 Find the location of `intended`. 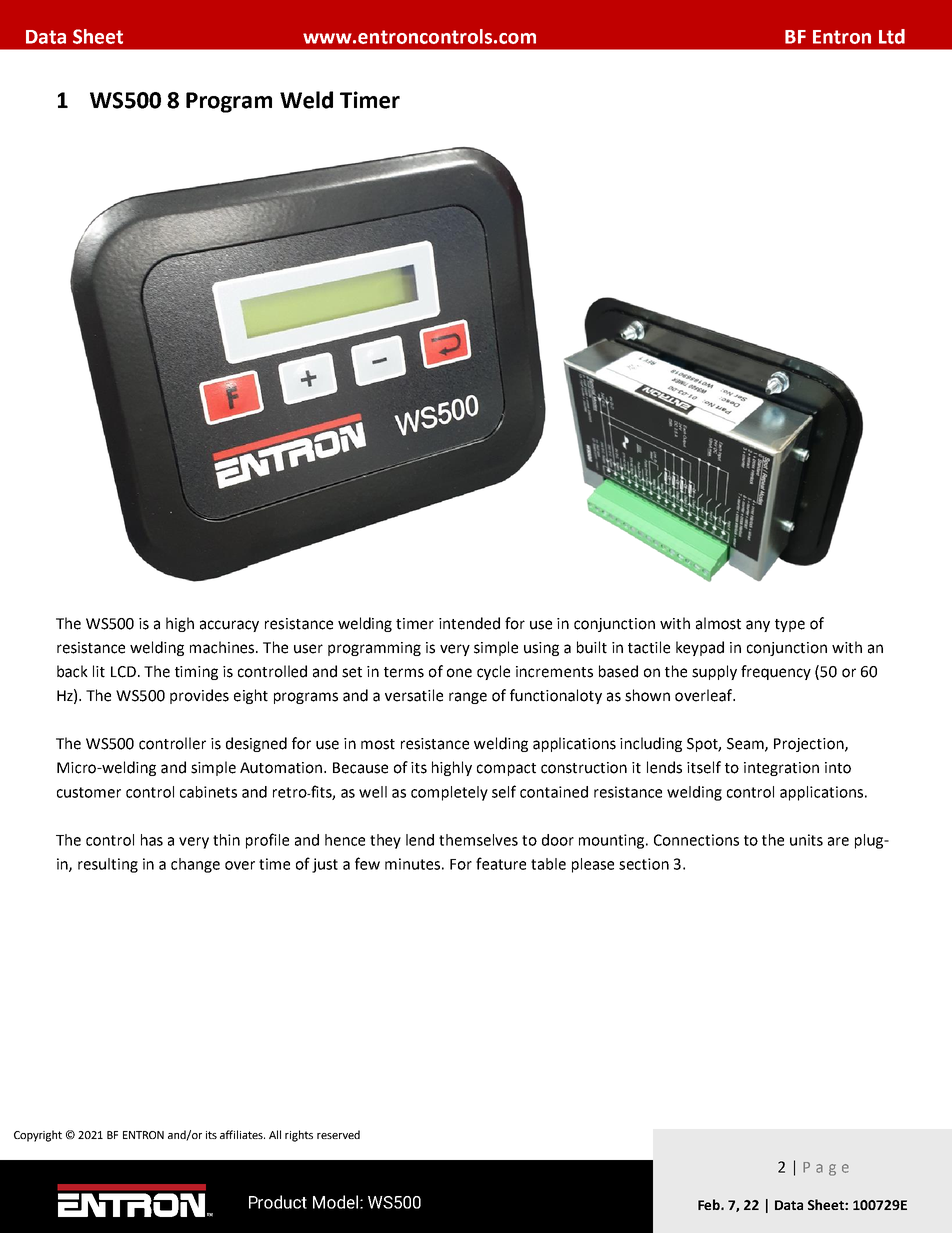

intended is located at coordinates (469, 623).
